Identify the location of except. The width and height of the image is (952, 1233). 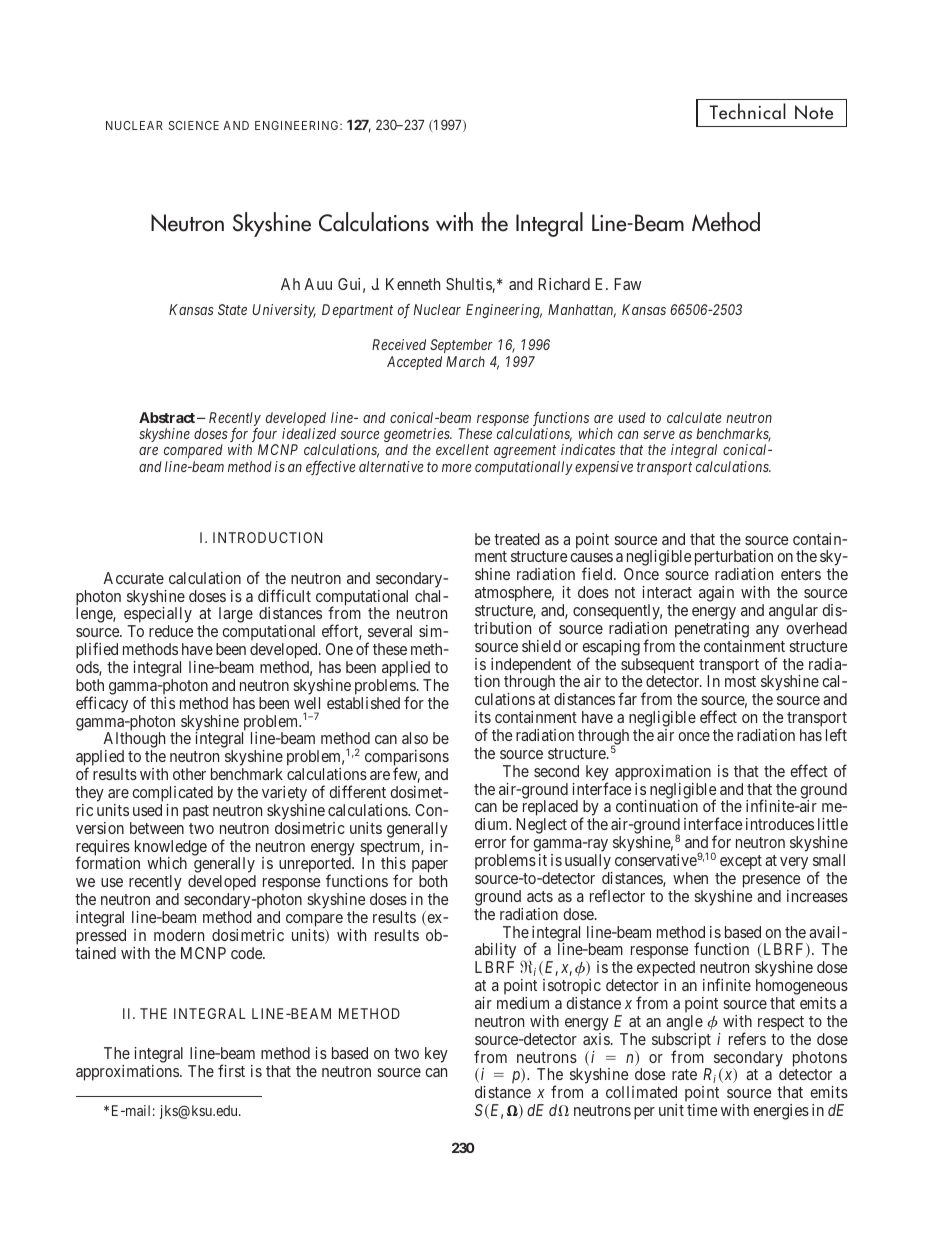
(741, 864).
